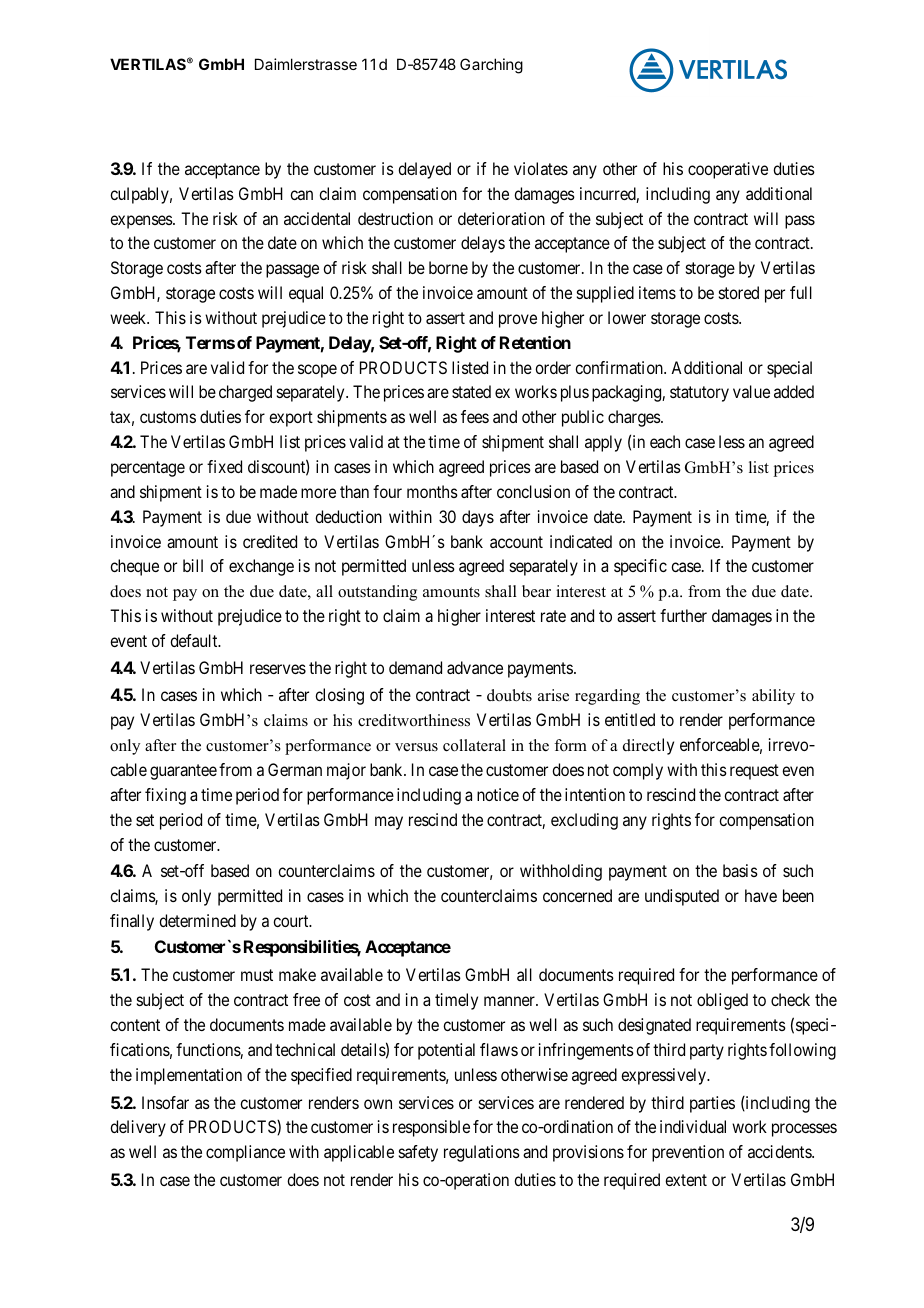 The width and height of the screenshot is (924, 1308). What do you see at coordinates (245, 1153) in the screenshot?
I see `compliance` at bounding box center [245, 1153].
